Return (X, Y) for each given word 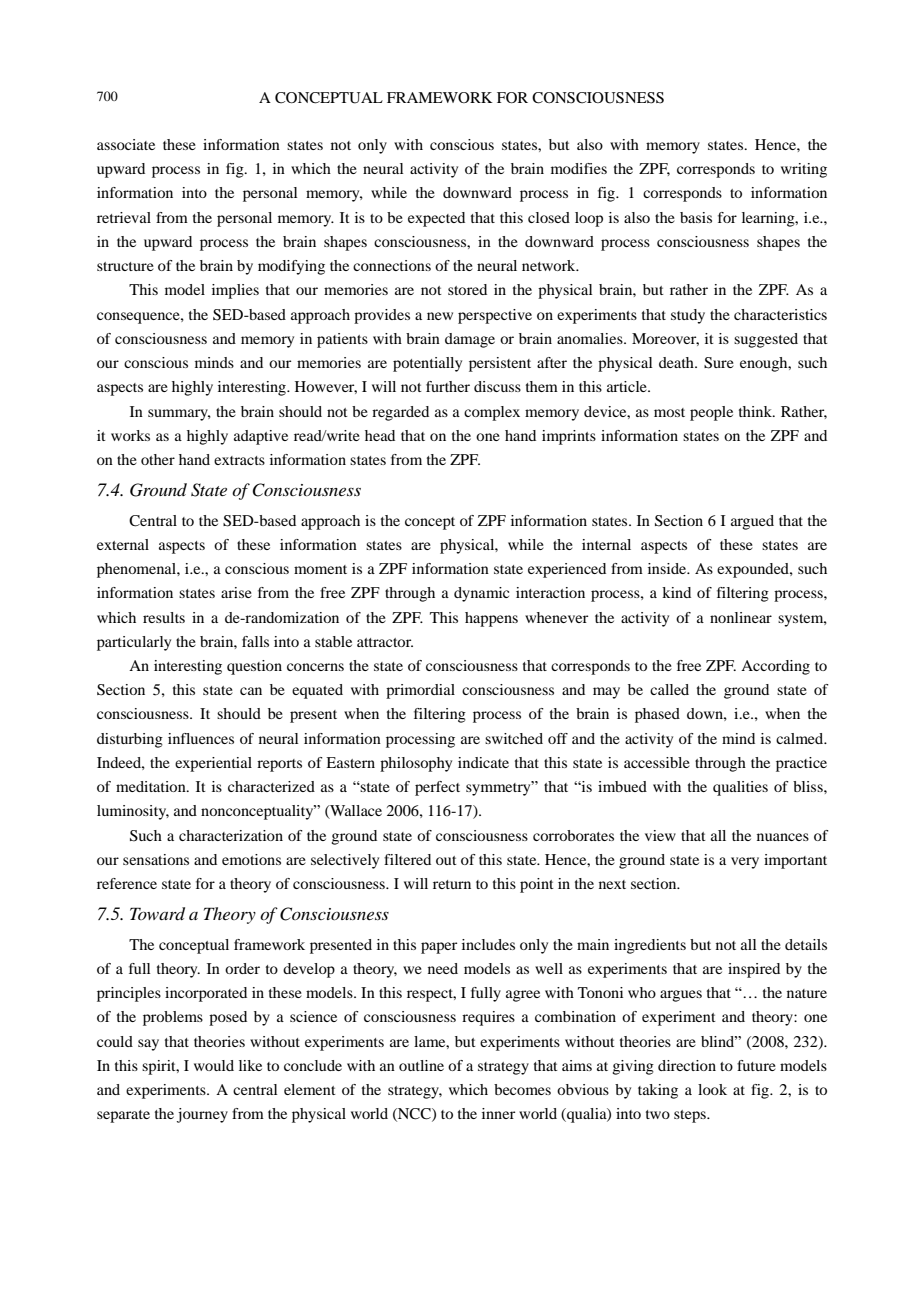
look (712, 1089)
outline (421, 1065)
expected (436, 219)
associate (126, 144)
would (214, 1065)
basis (696, 217)
